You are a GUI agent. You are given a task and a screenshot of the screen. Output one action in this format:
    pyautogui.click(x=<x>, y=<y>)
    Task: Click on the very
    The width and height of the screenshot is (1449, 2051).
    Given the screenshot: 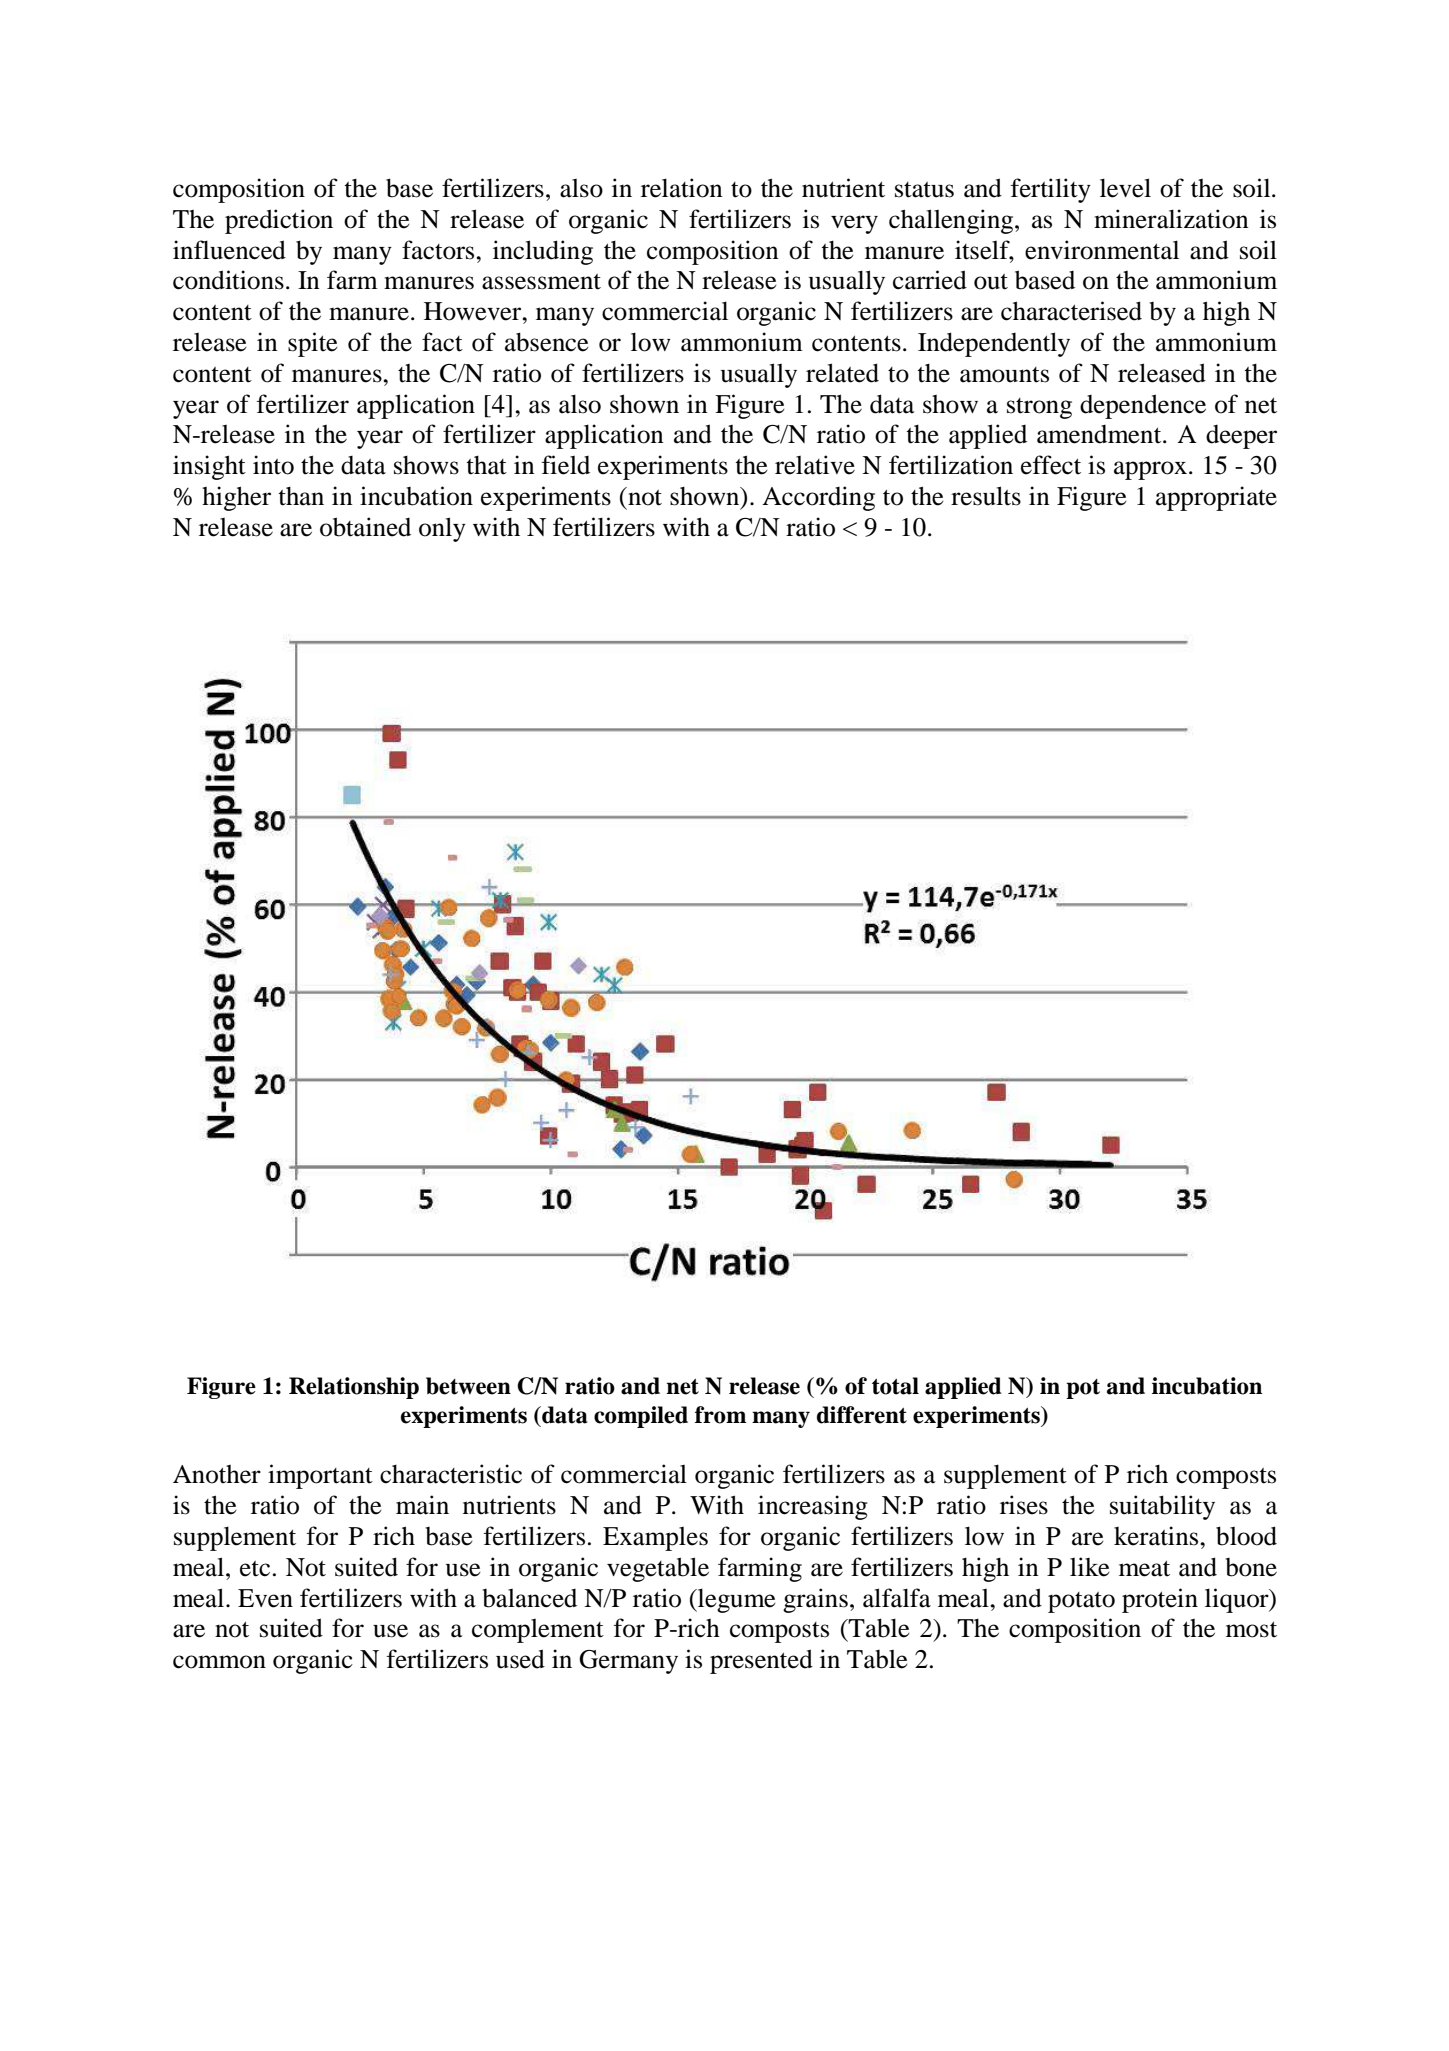 What is the action you would take?
    pyautogui.click(x=854, y=224)
